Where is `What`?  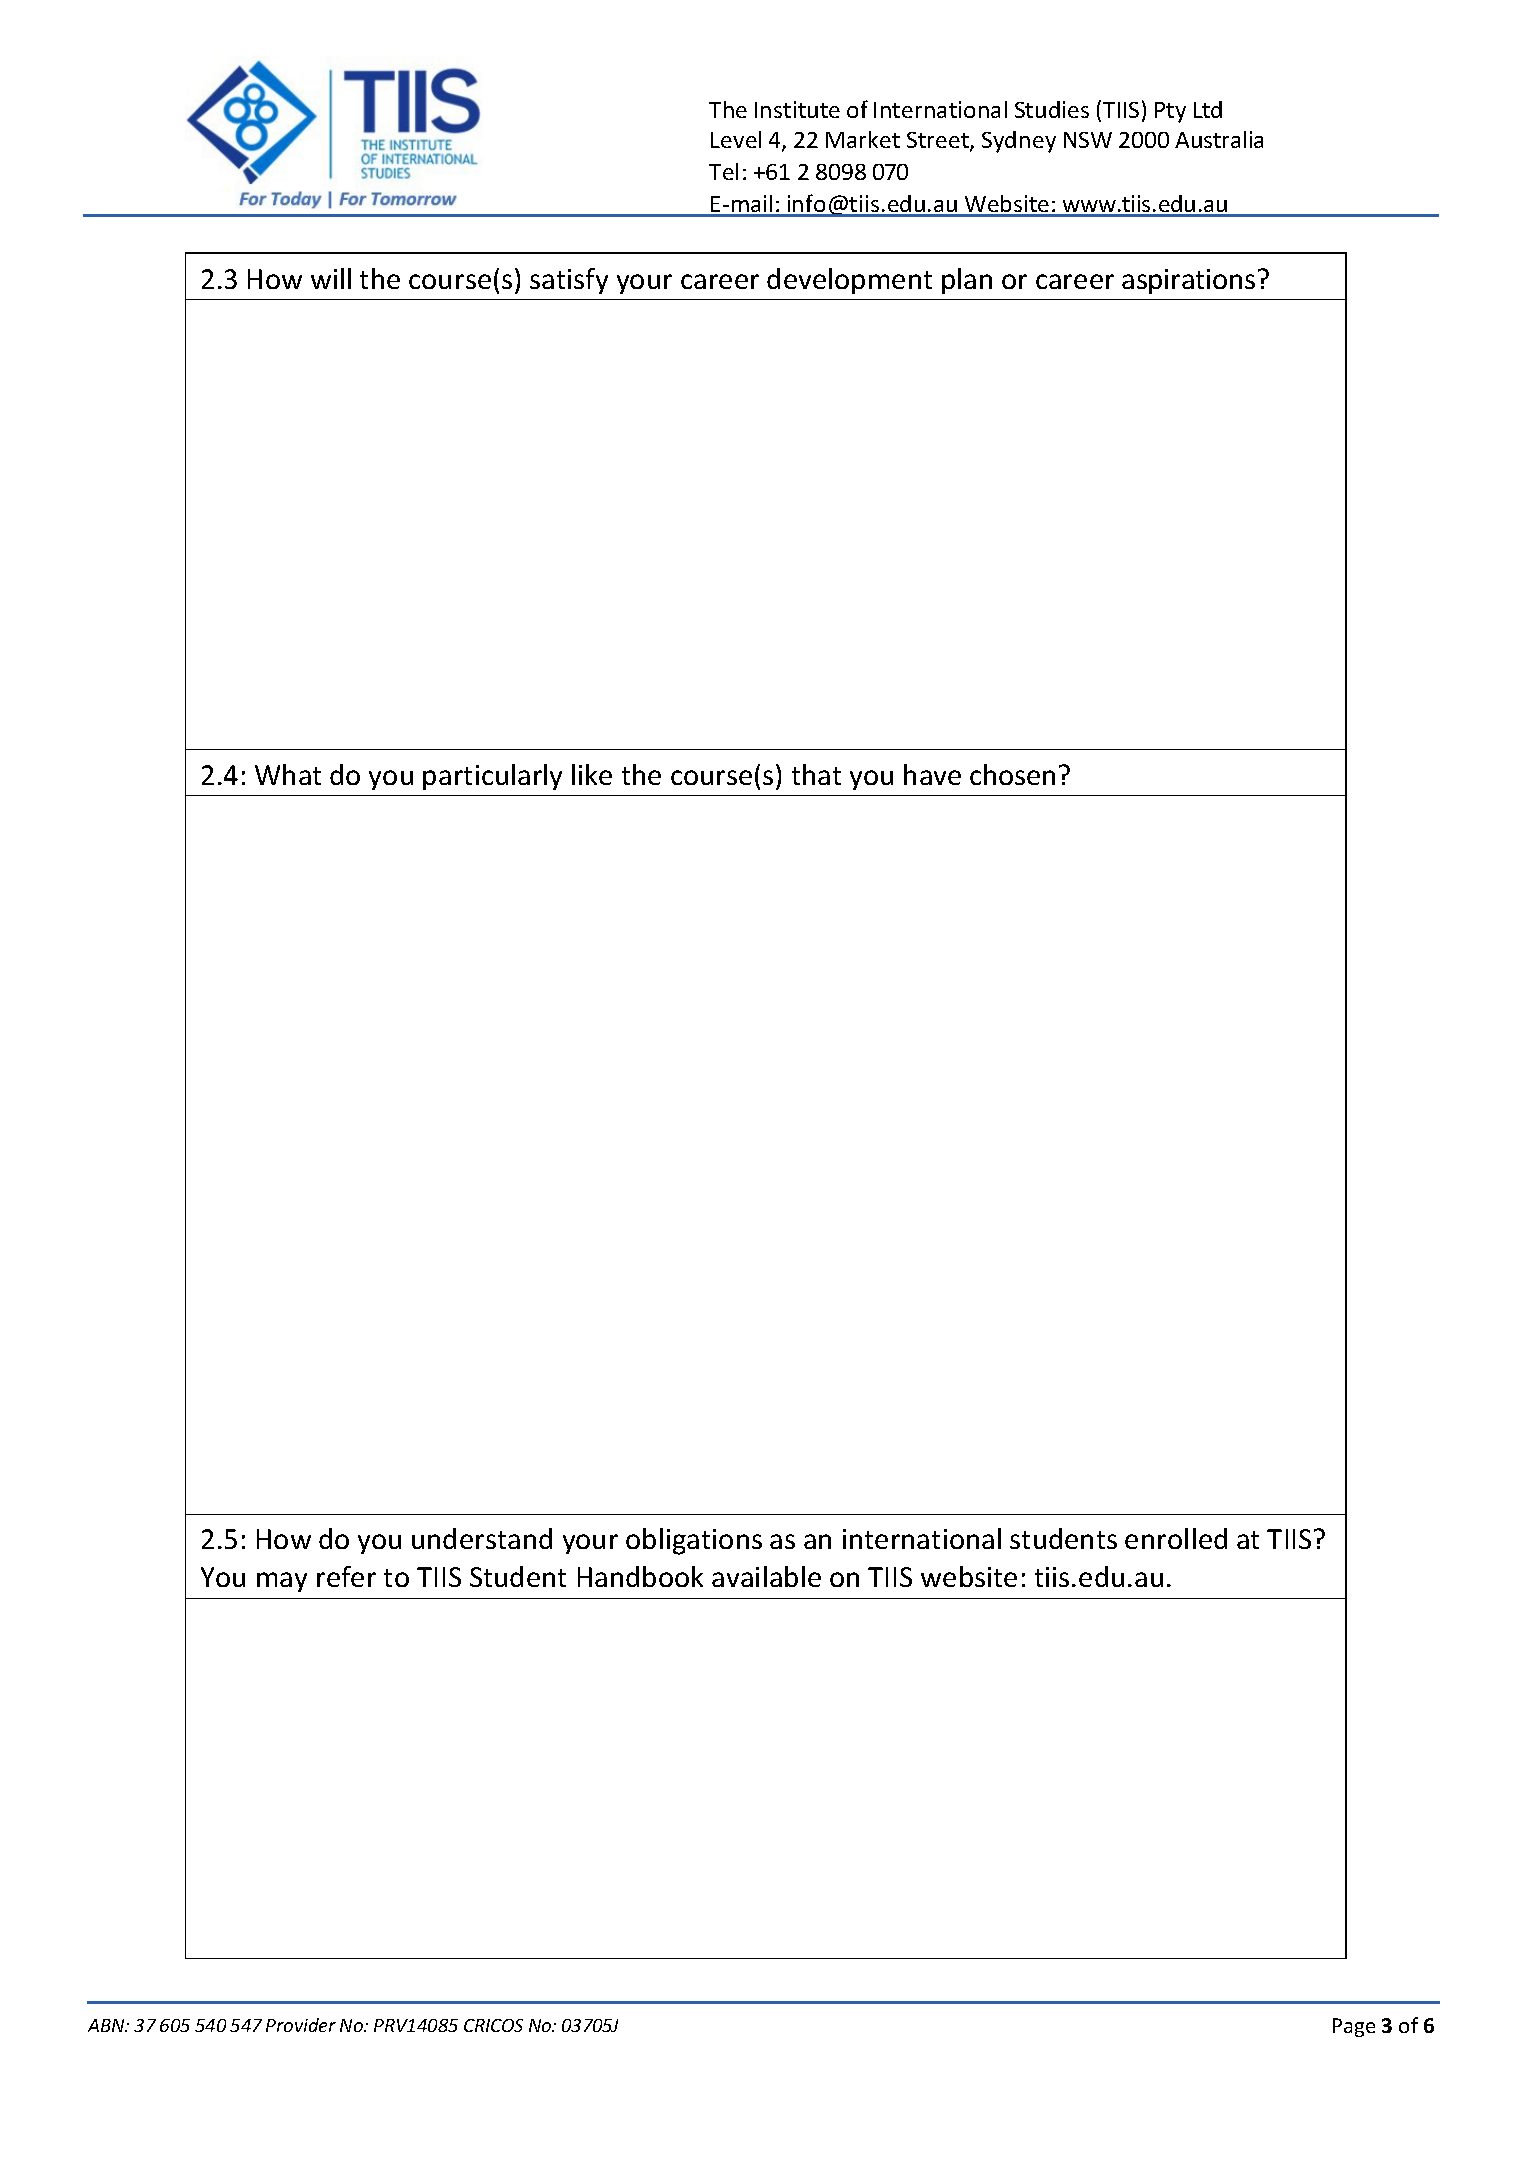
What is located at coordinates (288, 774).
